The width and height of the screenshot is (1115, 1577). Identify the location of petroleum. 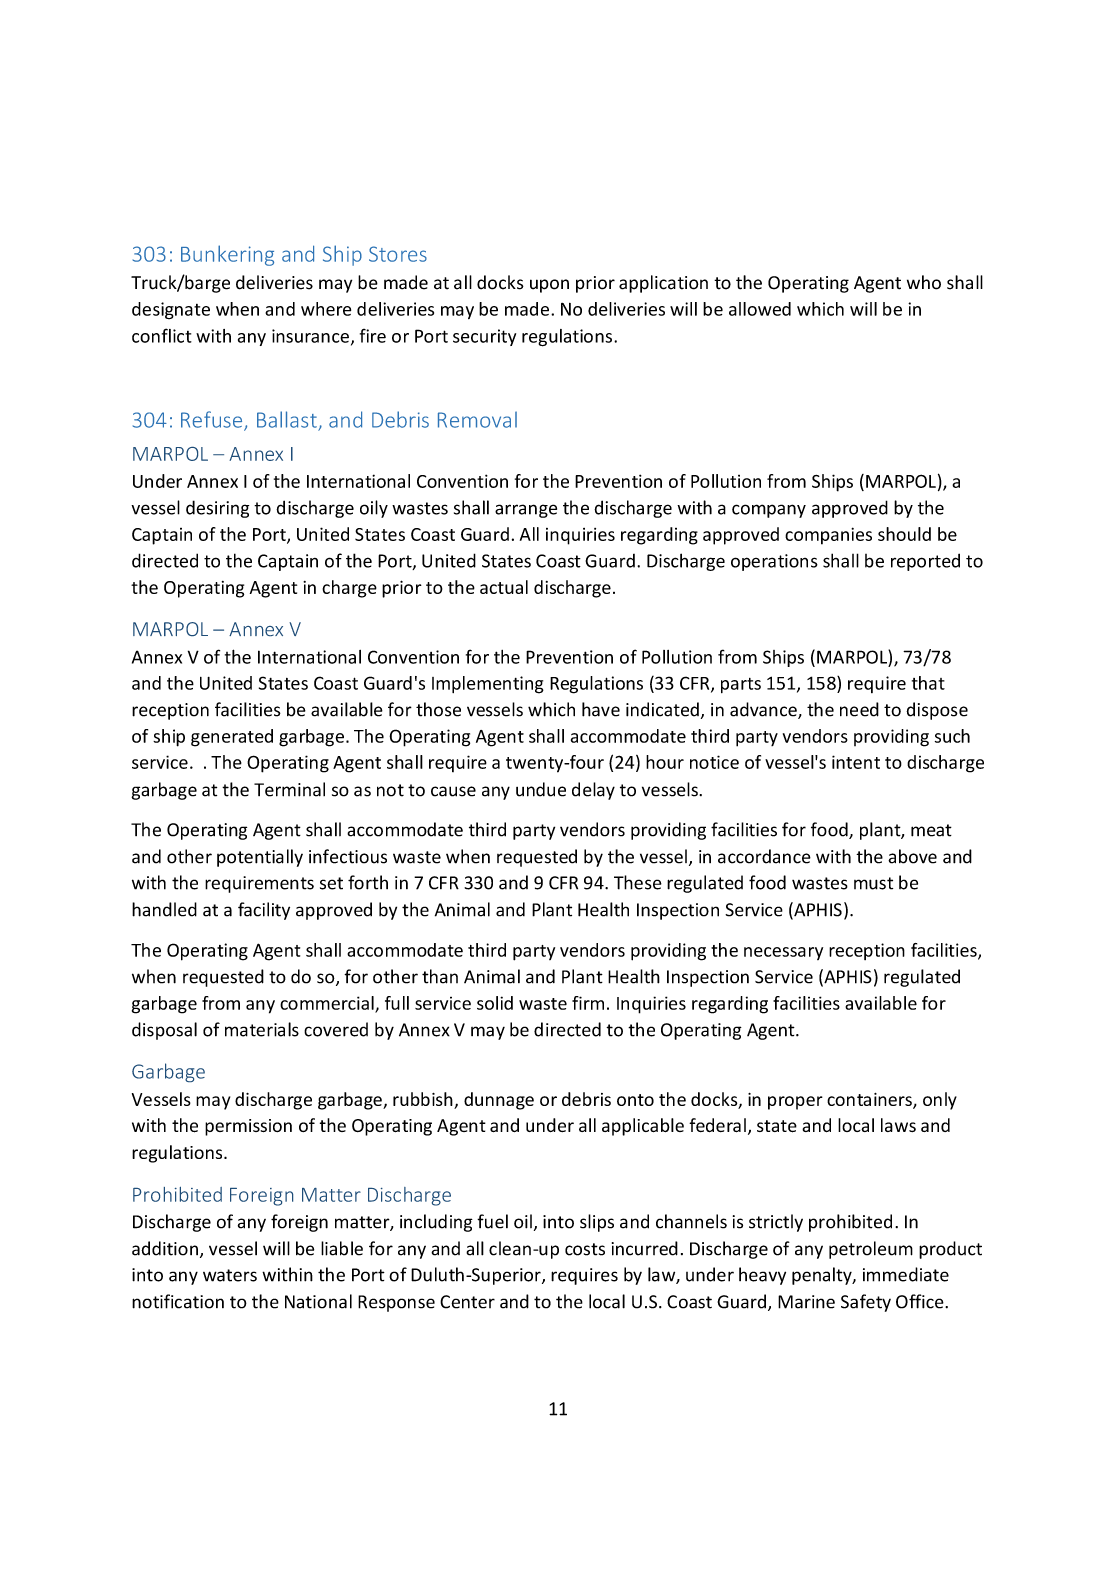
(871, 1250).
